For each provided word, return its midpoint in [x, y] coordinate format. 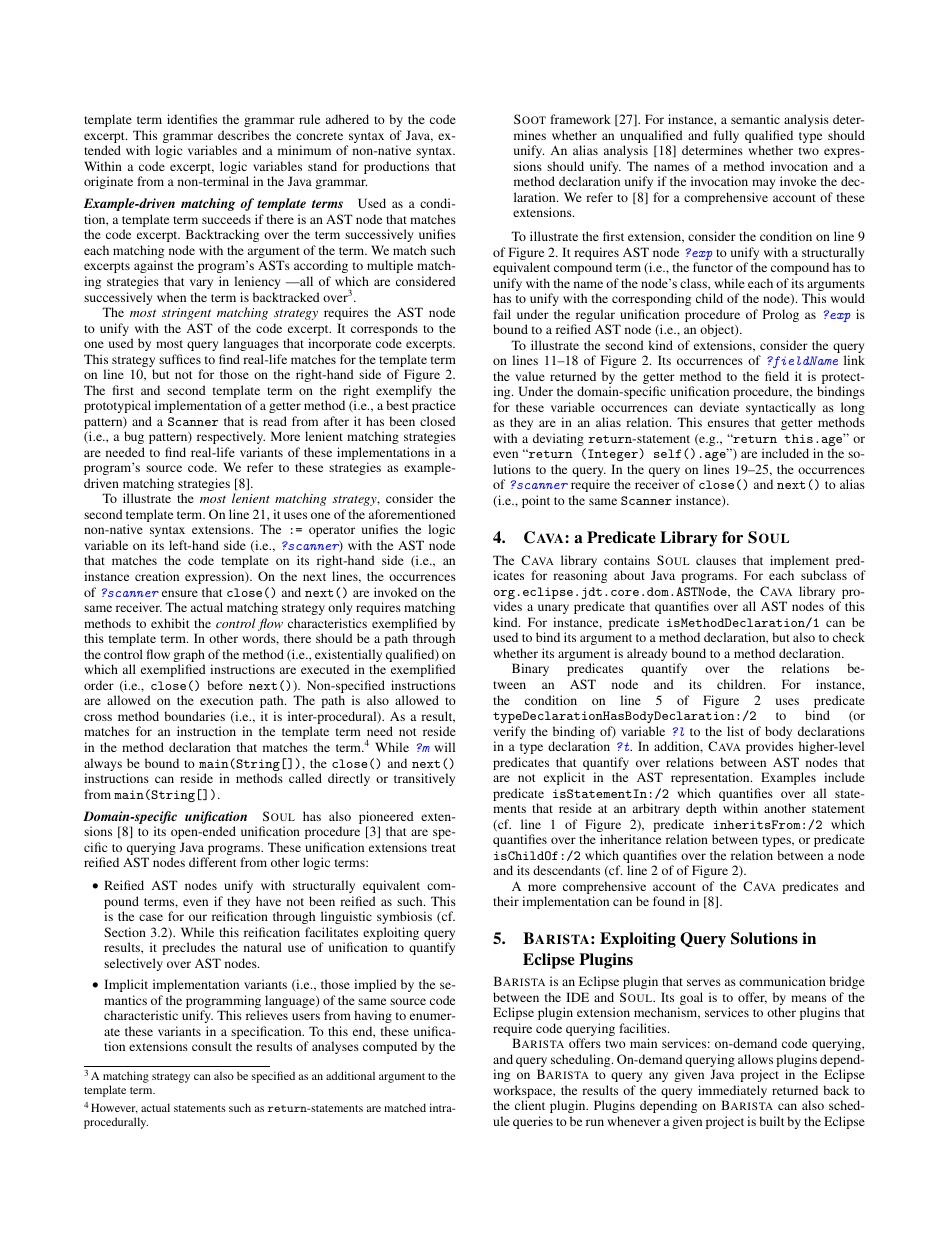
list [735, 731]
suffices [180, 359]
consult [212, 1046]
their [506, 901]
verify [509, 734]
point [536, 501]
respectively [231, 437]
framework [580, 119]
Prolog [781, 315]
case [151, 917]
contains [627, 560]
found [669, 901]
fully [726, 138]
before [225, 685]
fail [502, 314]
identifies [192, 119]
